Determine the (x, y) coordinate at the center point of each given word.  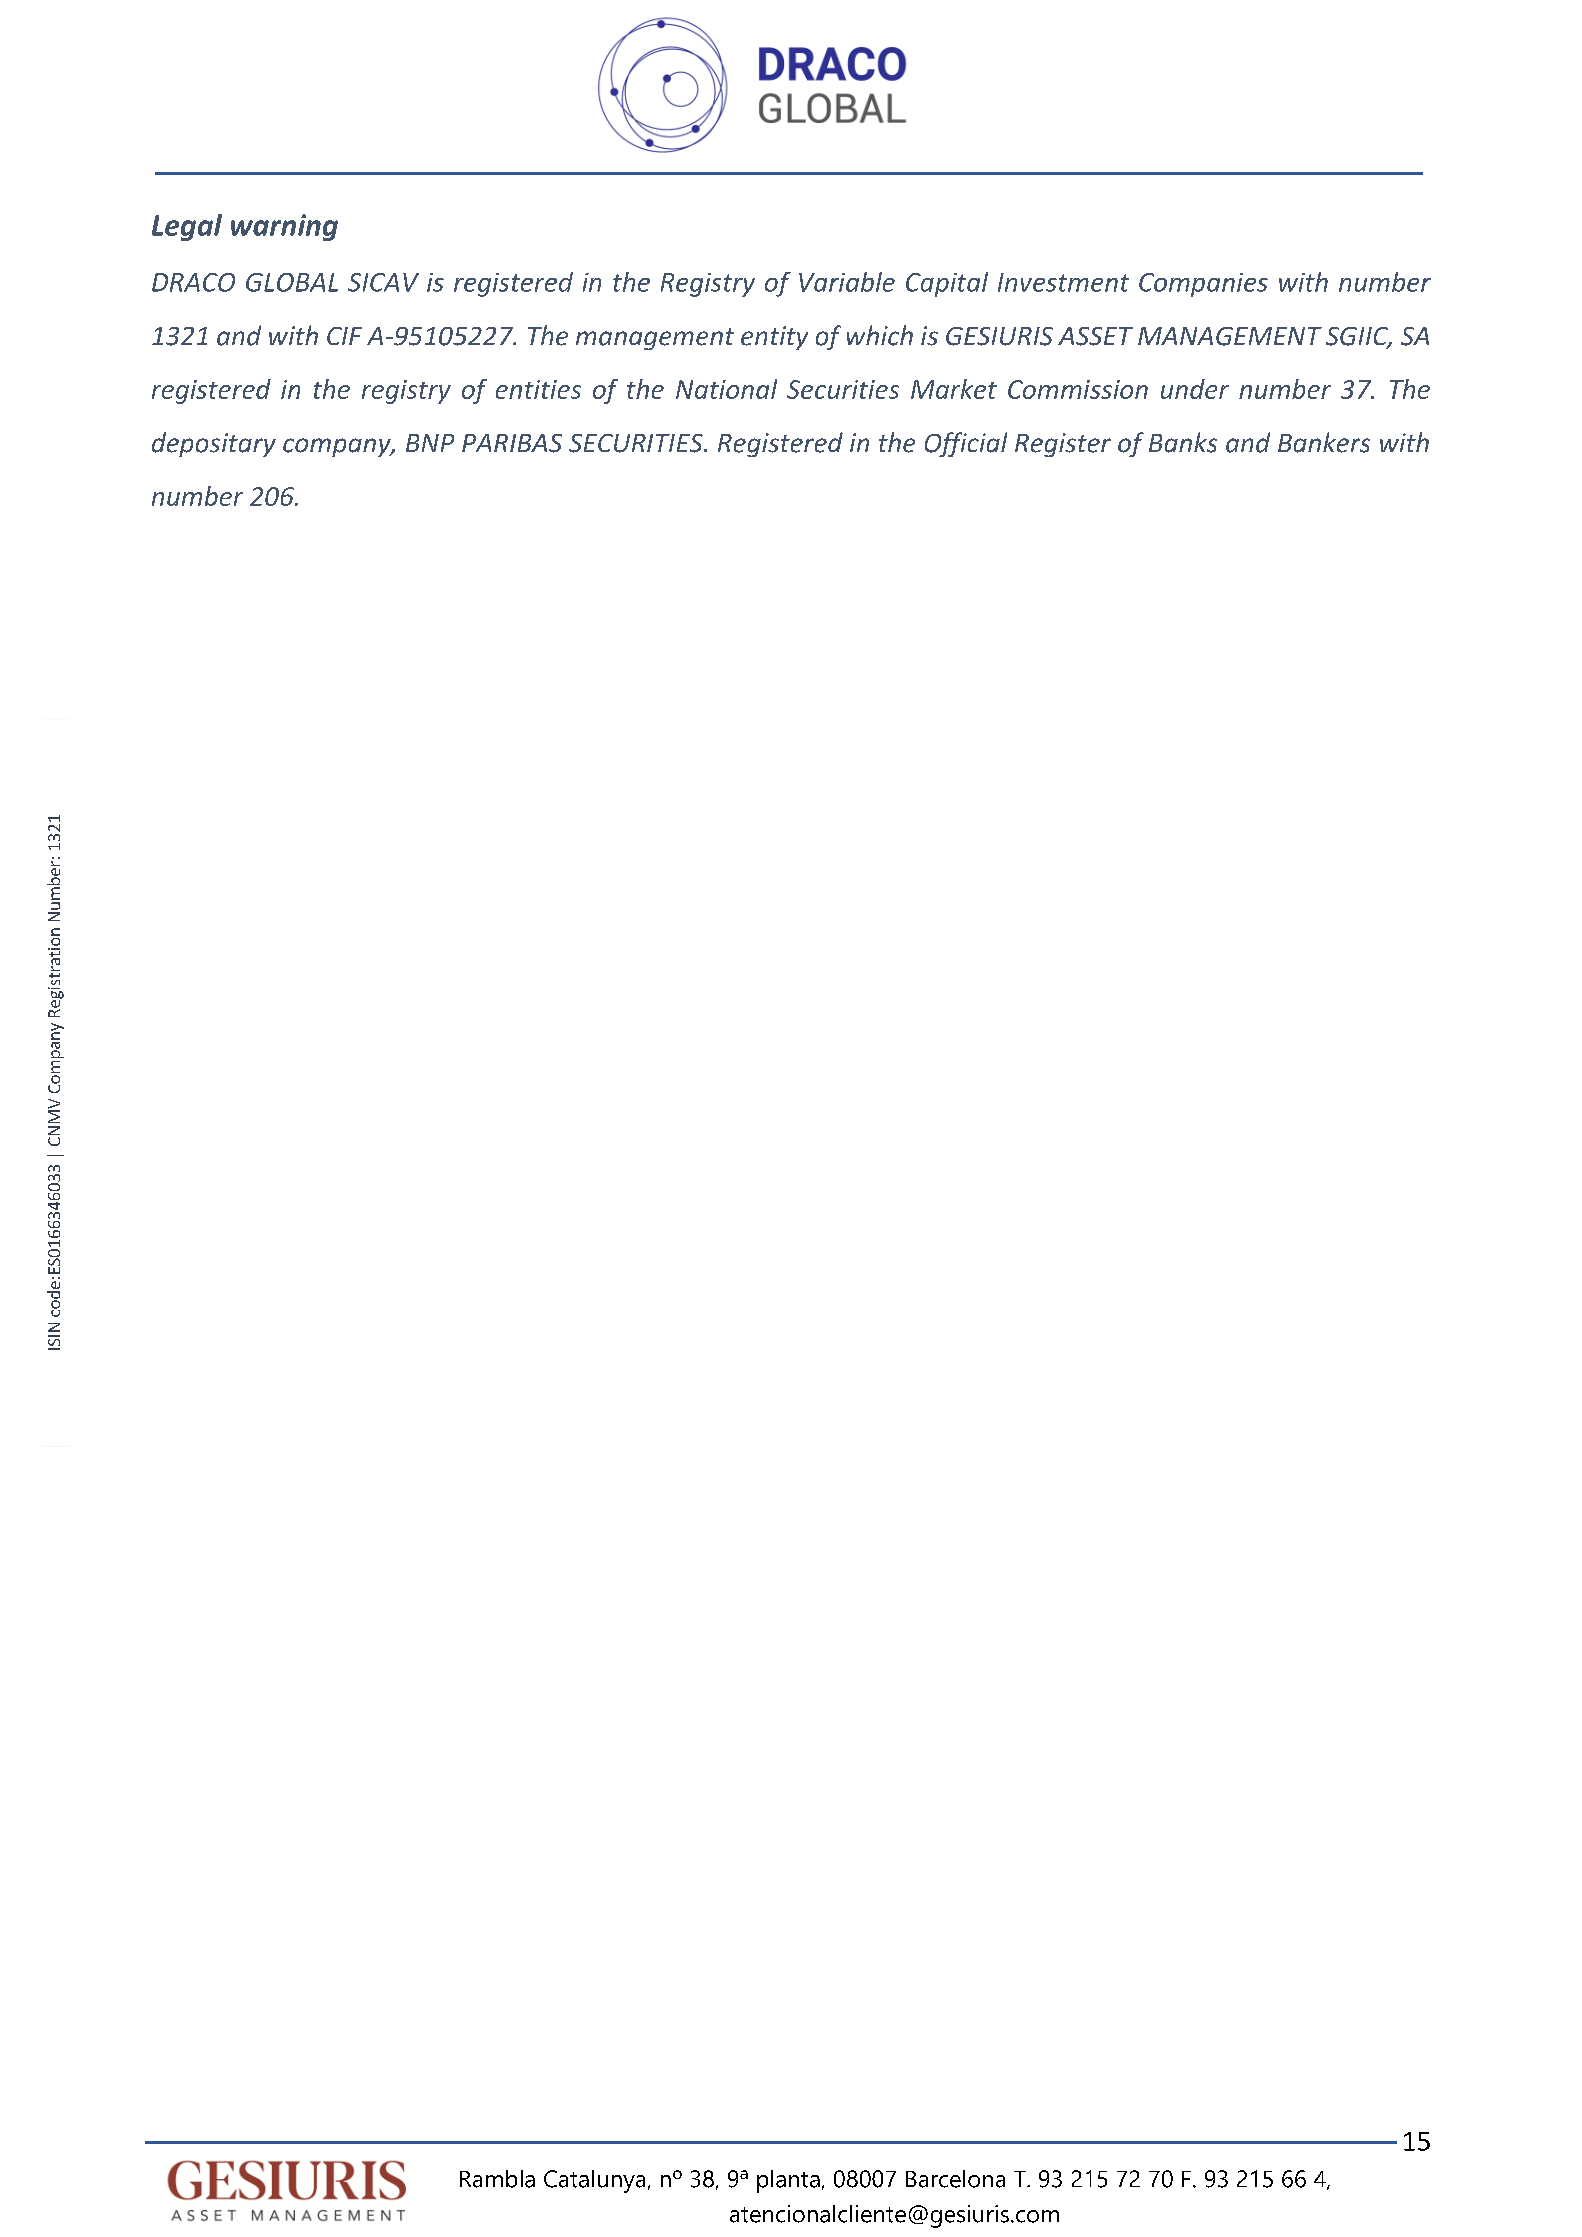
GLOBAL (292, 282)
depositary (214, 444)
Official (966, 444)
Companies (1203, 285)
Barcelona (955, 2179)
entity (774, 338)
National (726, 389)
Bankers (1324, 442)
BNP (430, 443)
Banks (1183, 442)
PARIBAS (512, 443)
